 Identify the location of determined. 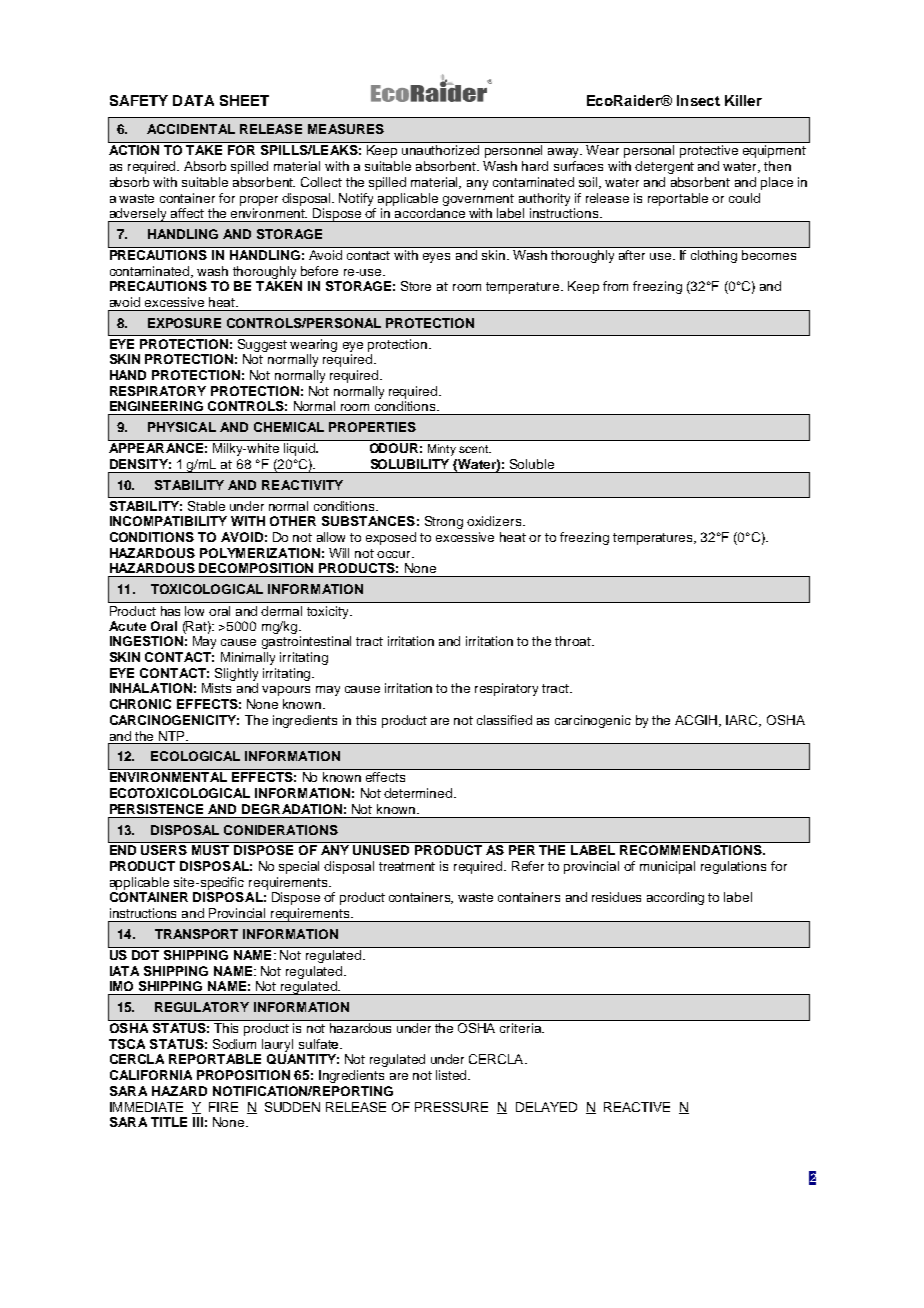
(419, 793).
